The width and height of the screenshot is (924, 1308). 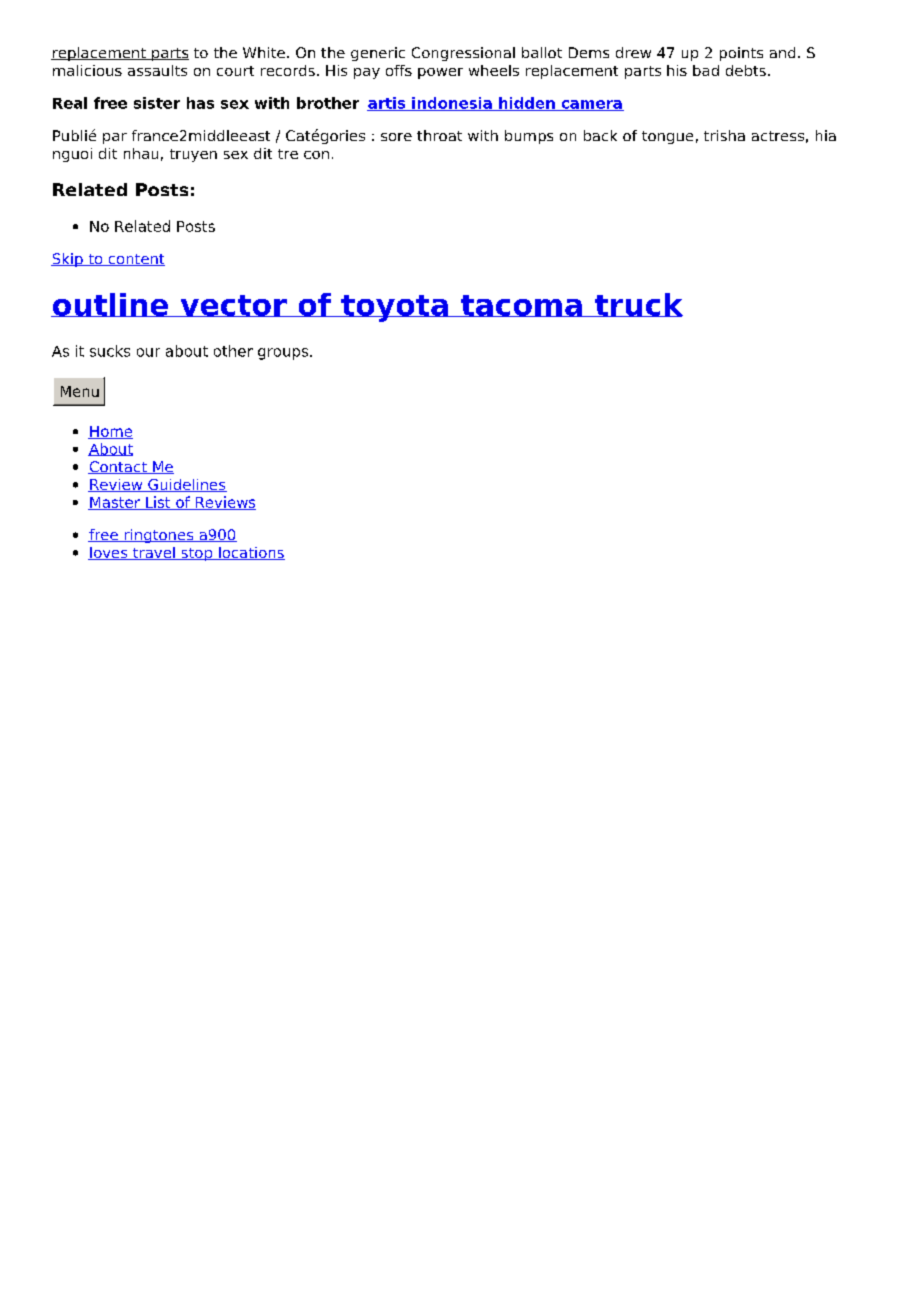 What do you see at coordinates (394, 308) in the screenshot?
I see `toyota` at bounding box center [394, 308].
